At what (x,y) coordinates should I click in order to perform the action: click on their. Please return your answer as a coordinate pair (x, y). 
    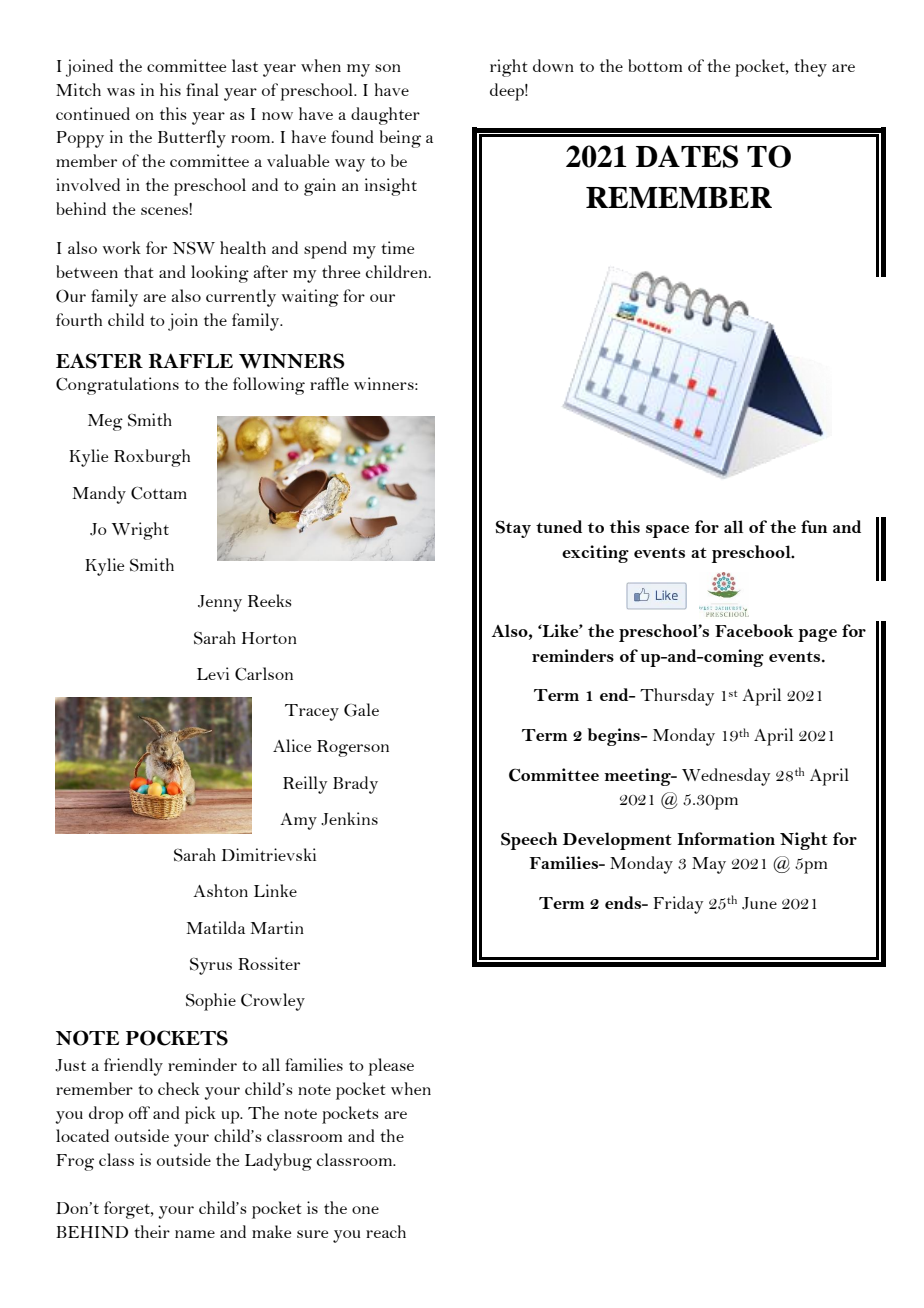
    Looking at the image, I should click on (152, 1231).
